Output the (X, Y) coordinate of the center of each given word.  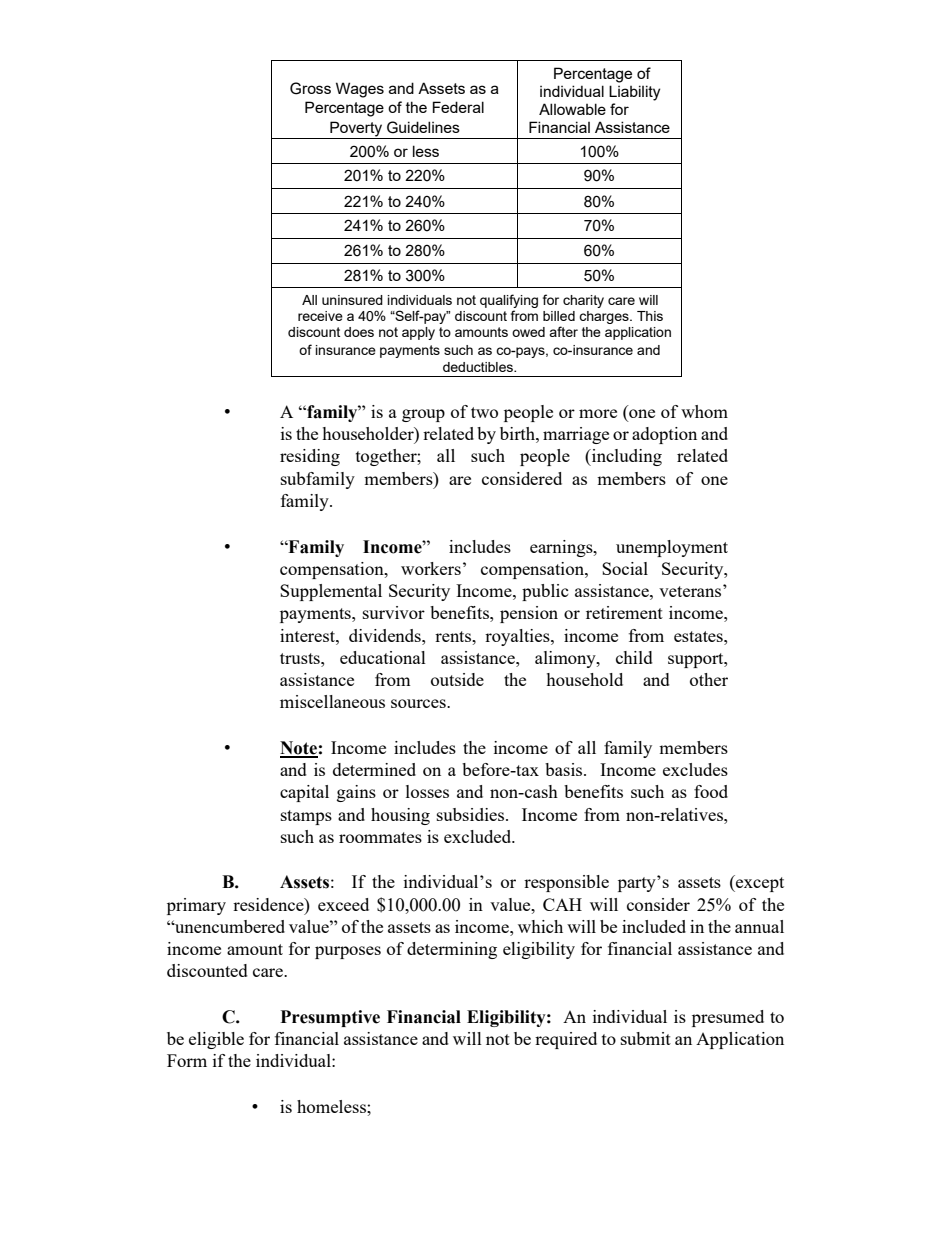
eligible (216, 1040)
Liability (634, 93)
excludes (695, 769)
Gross (310, 88)
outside (457, 679)
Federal (458, 107)
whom (704, 411)
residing (310, 457)
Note (299, 749)
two (484, 412)
